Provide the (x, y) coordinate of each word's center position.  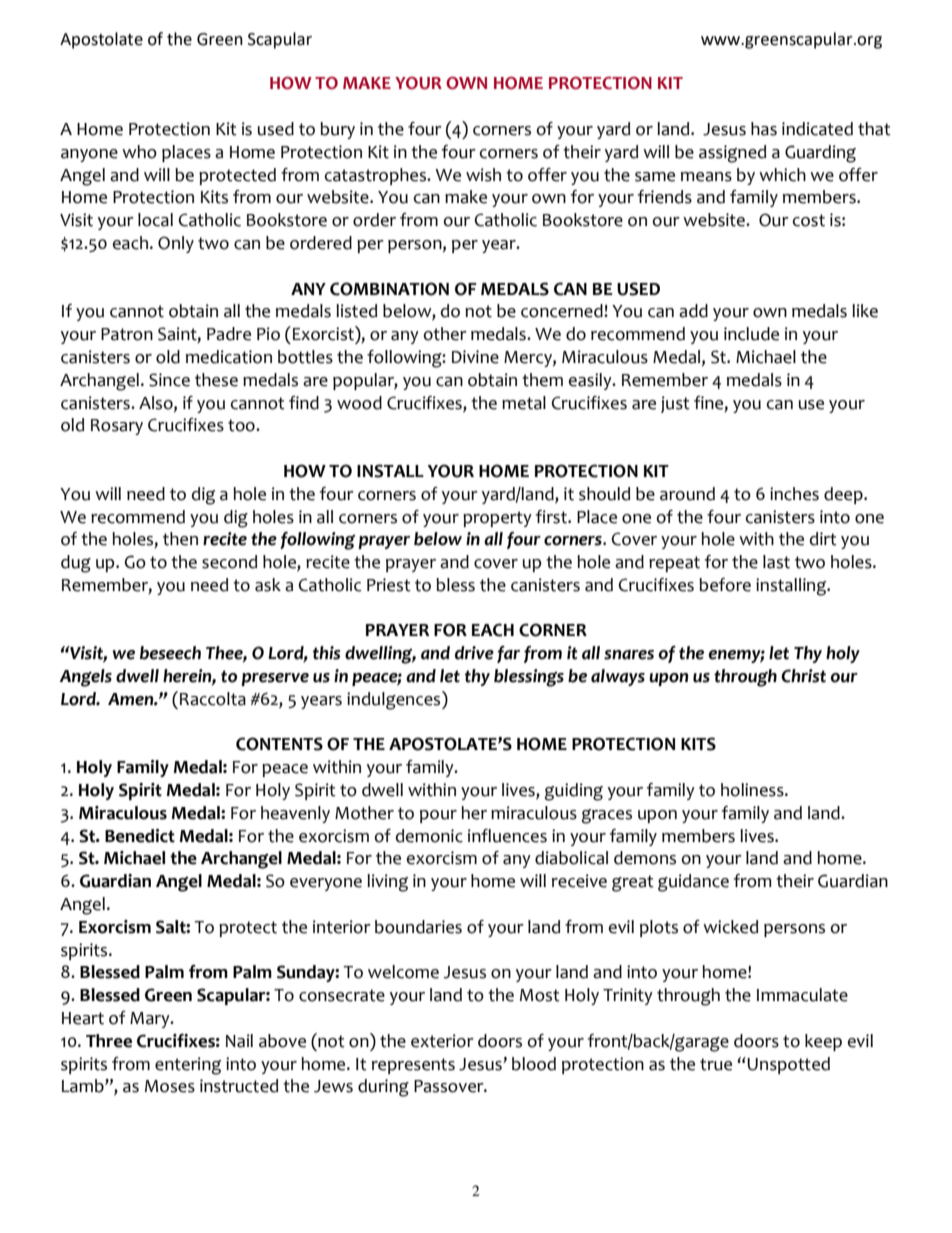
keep (823, 1042)
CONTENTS (279, 744)
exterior (442, 1041)
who (139, 152)
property (497, 519)
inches (794, 494)
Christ (803, 676)
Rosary (117, 427)
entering (188, 1066)
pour (438, 816)
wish (483, 175)
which (782, 175)
